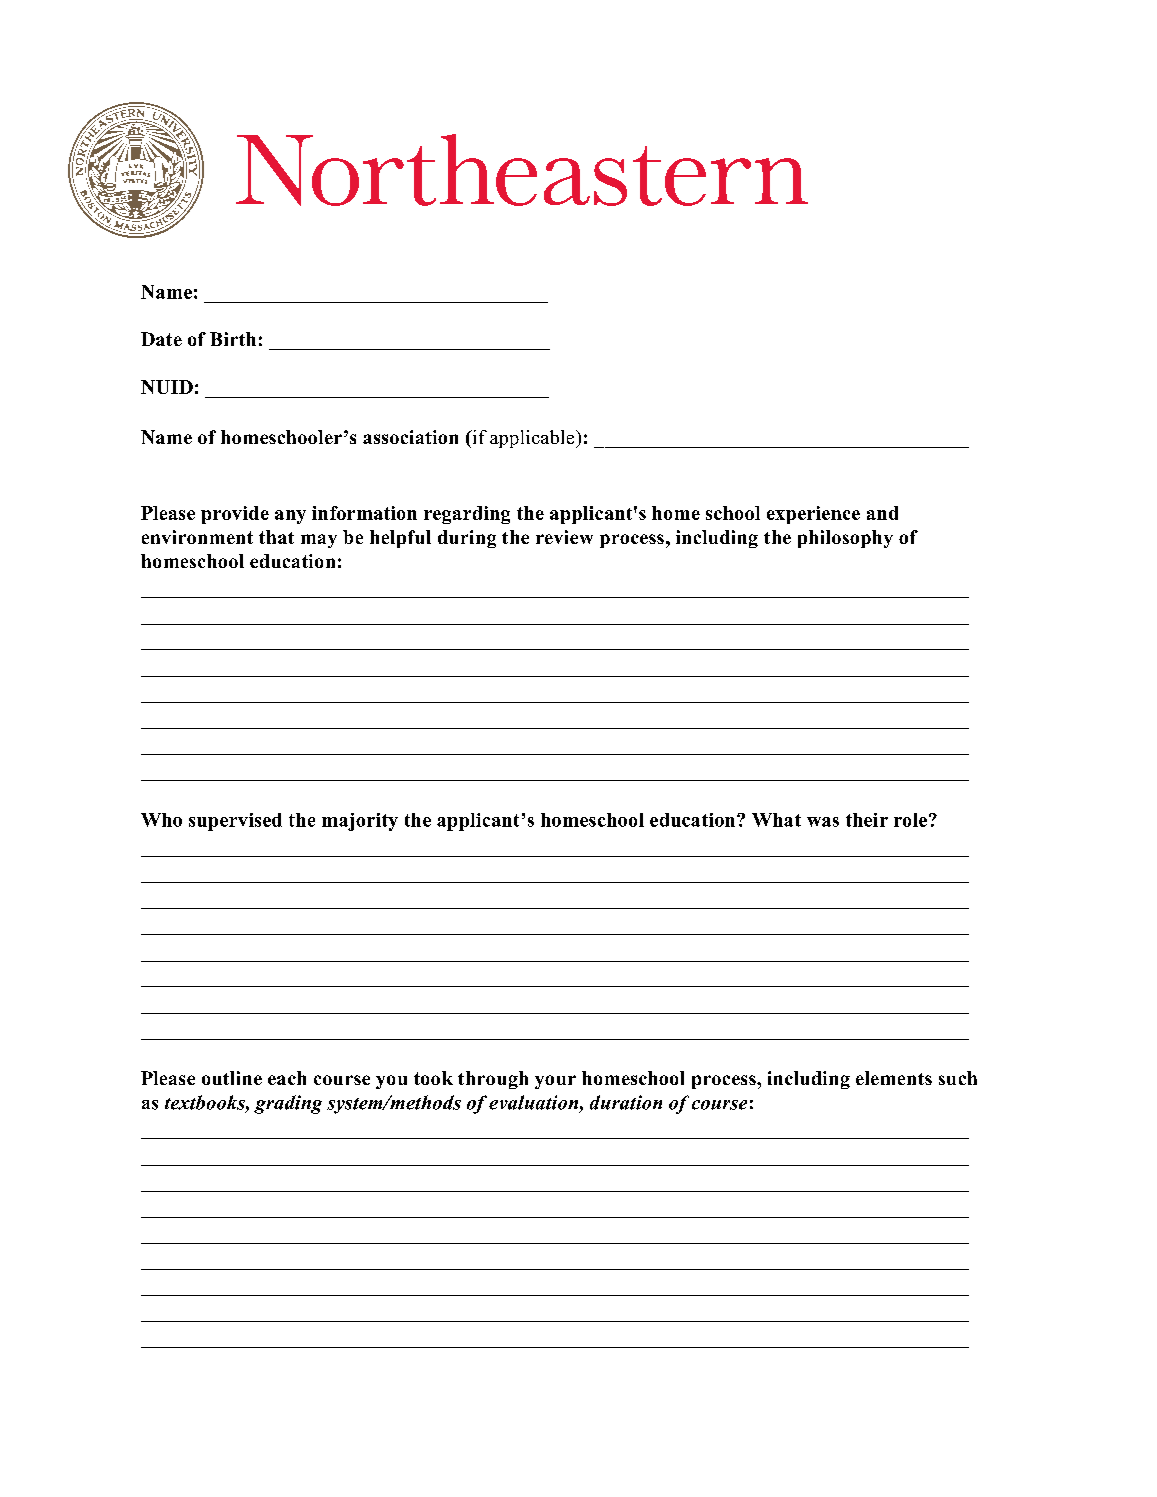 This screenshot has height=1497, width=1157. What do you see at coordinates (823, 822) in the screenshot?
I see `was` at bounding box center [823, 822].
